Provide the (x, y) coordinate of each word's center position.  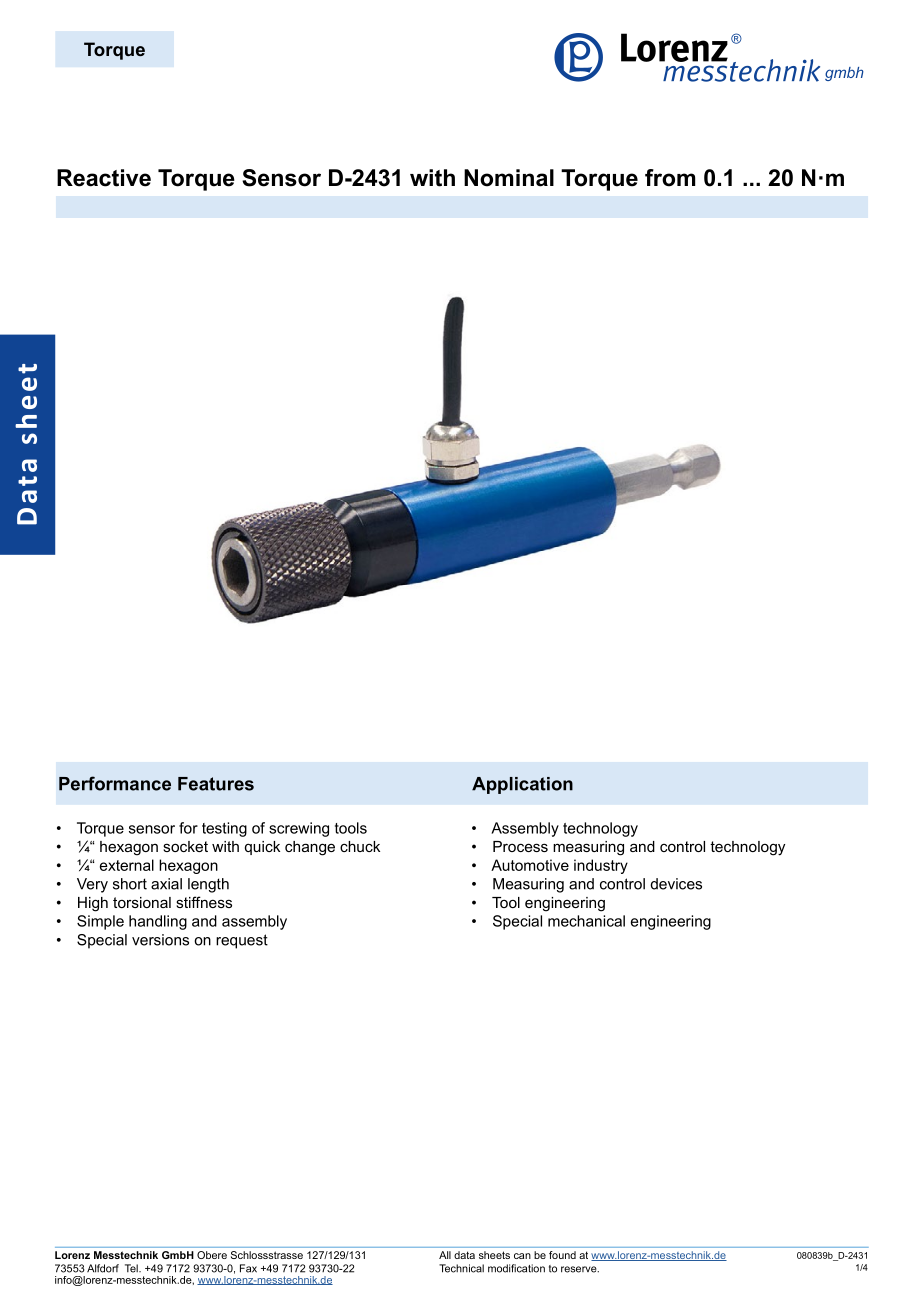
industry (601, 866)
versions (160, 940)
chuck (360, 846)
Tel (132, 1268)
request (242, 941)
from (670, 178)
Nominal (509, 178)
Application (522, 785)
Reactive (104, 178)
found (562, 1255)
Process (520, 846)
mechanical (586, 921)
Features (216, 784)
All (445, 1255)
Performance (115, 783)
